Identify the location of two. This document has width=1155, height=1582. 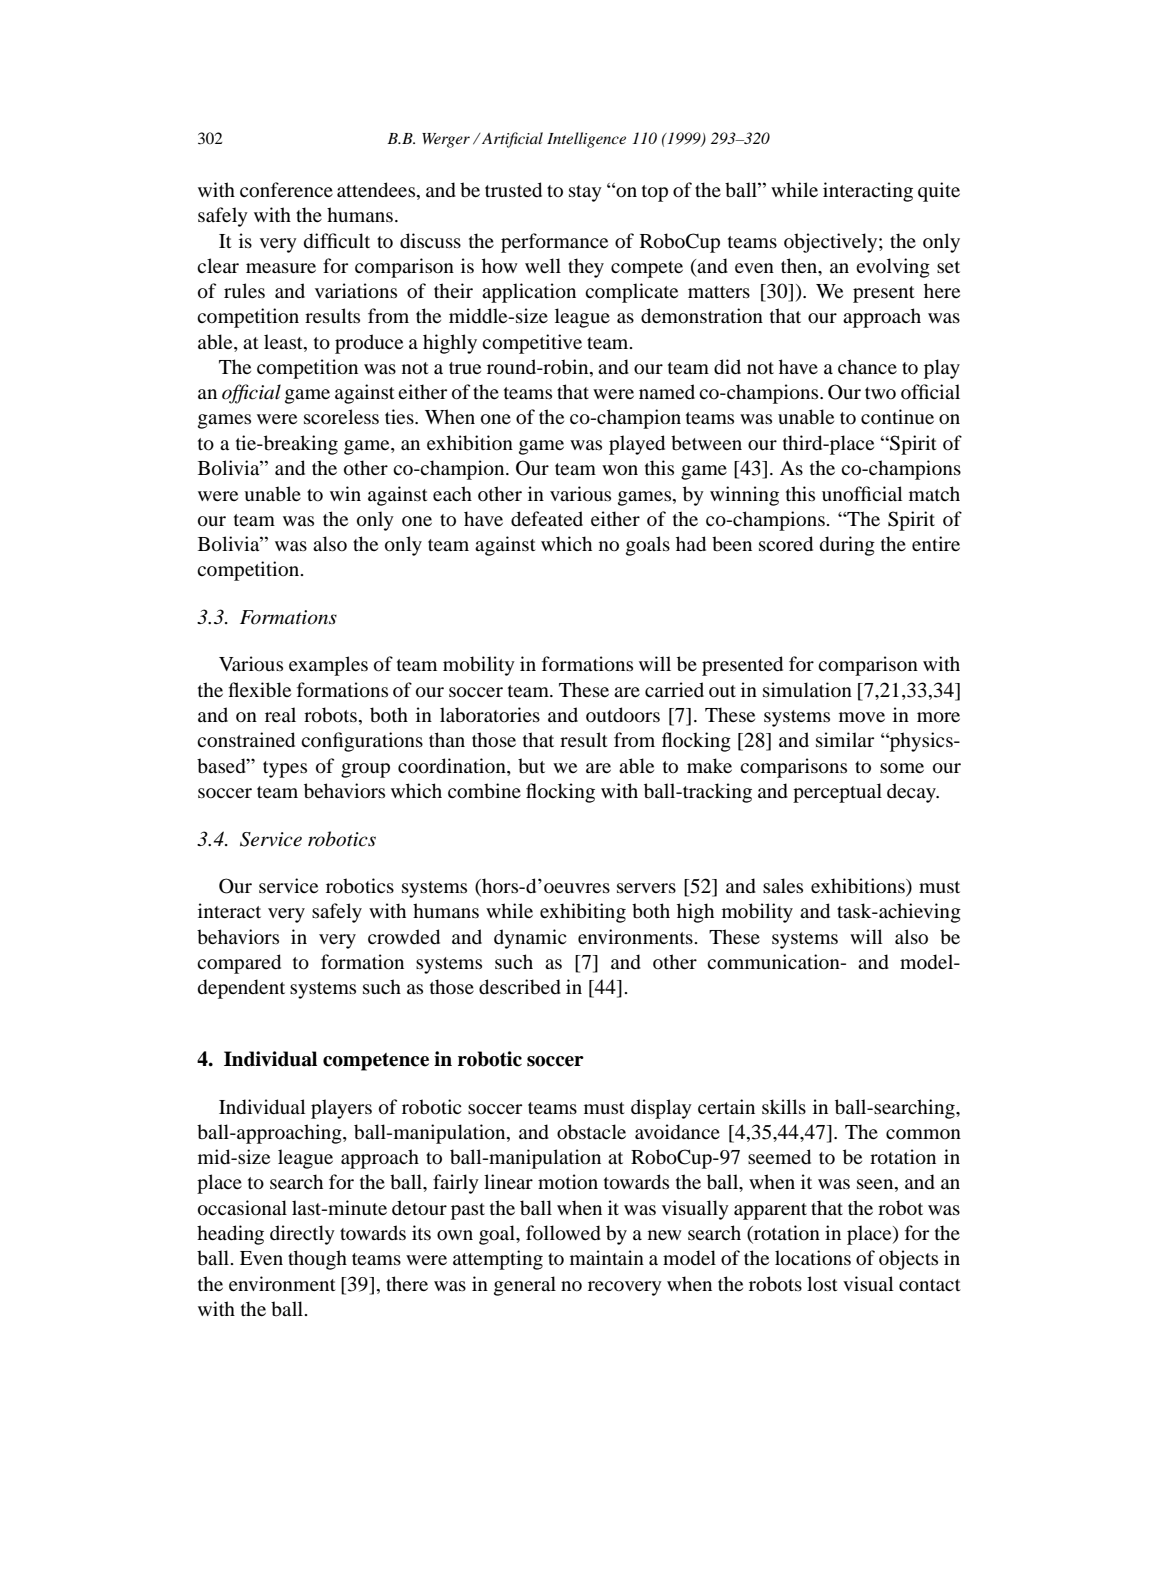
(880, 393).
